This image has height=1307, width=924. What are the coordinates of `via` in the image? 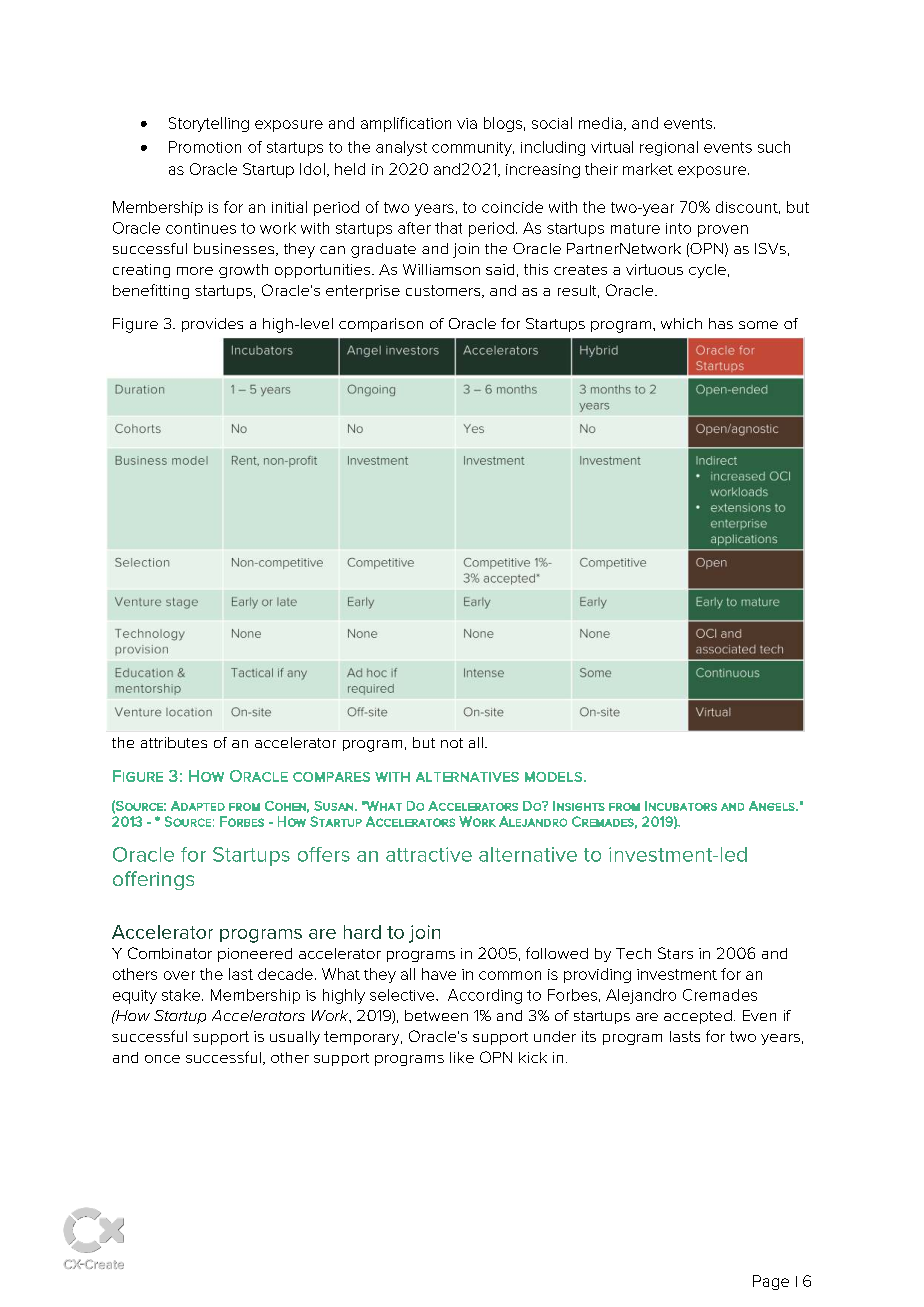 It's located at (467, 123).
